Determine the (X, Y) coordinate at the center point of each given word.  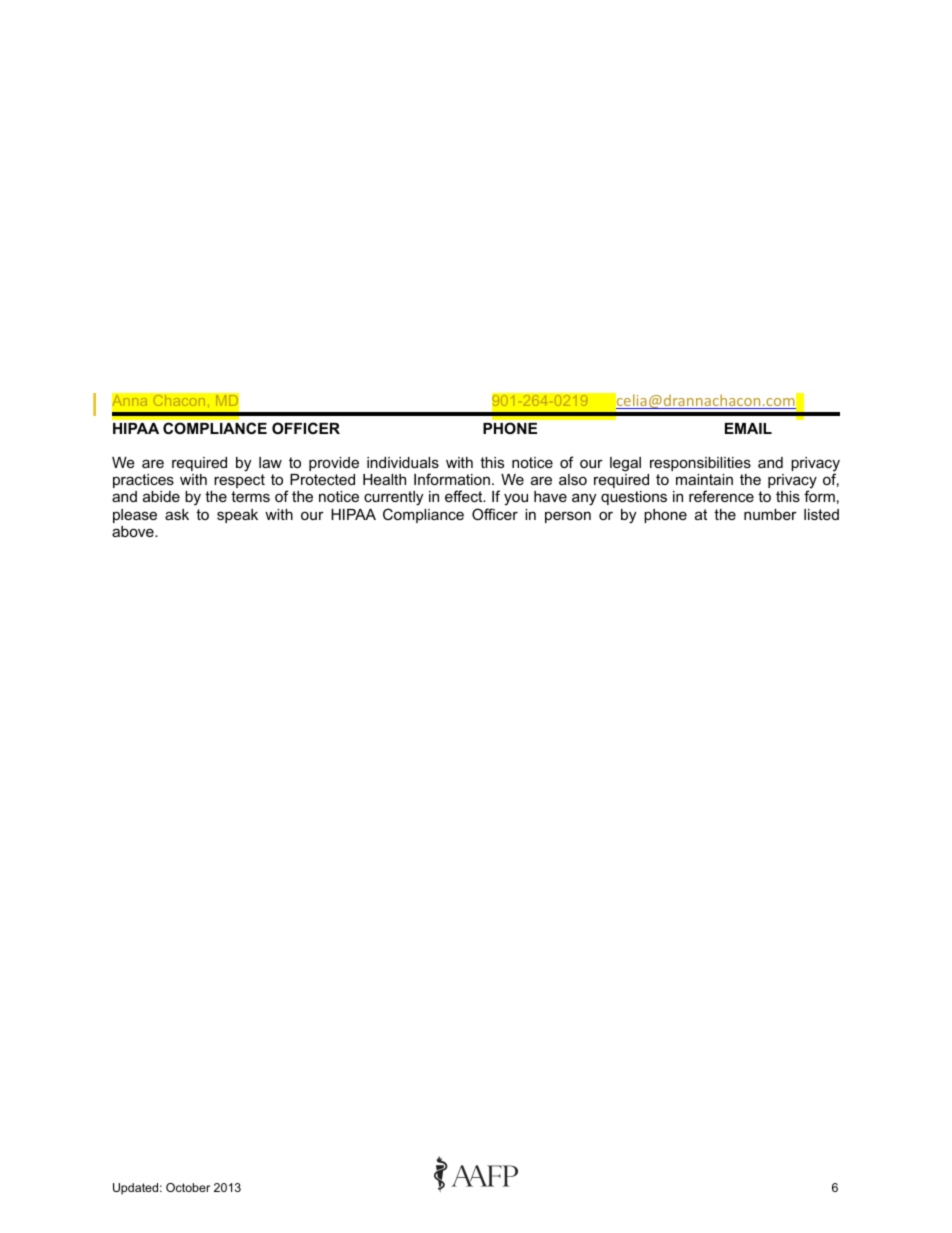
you (516, 499)
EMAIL (748, 428)
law (270, 462)
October (188, 1187)
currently (393, 500)
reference (721, 496)
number (770, 514)
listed (821, 514)
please (135, 516)
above (134, 531)
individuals (403, 462)
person (568, 517)
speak (237, 516)
